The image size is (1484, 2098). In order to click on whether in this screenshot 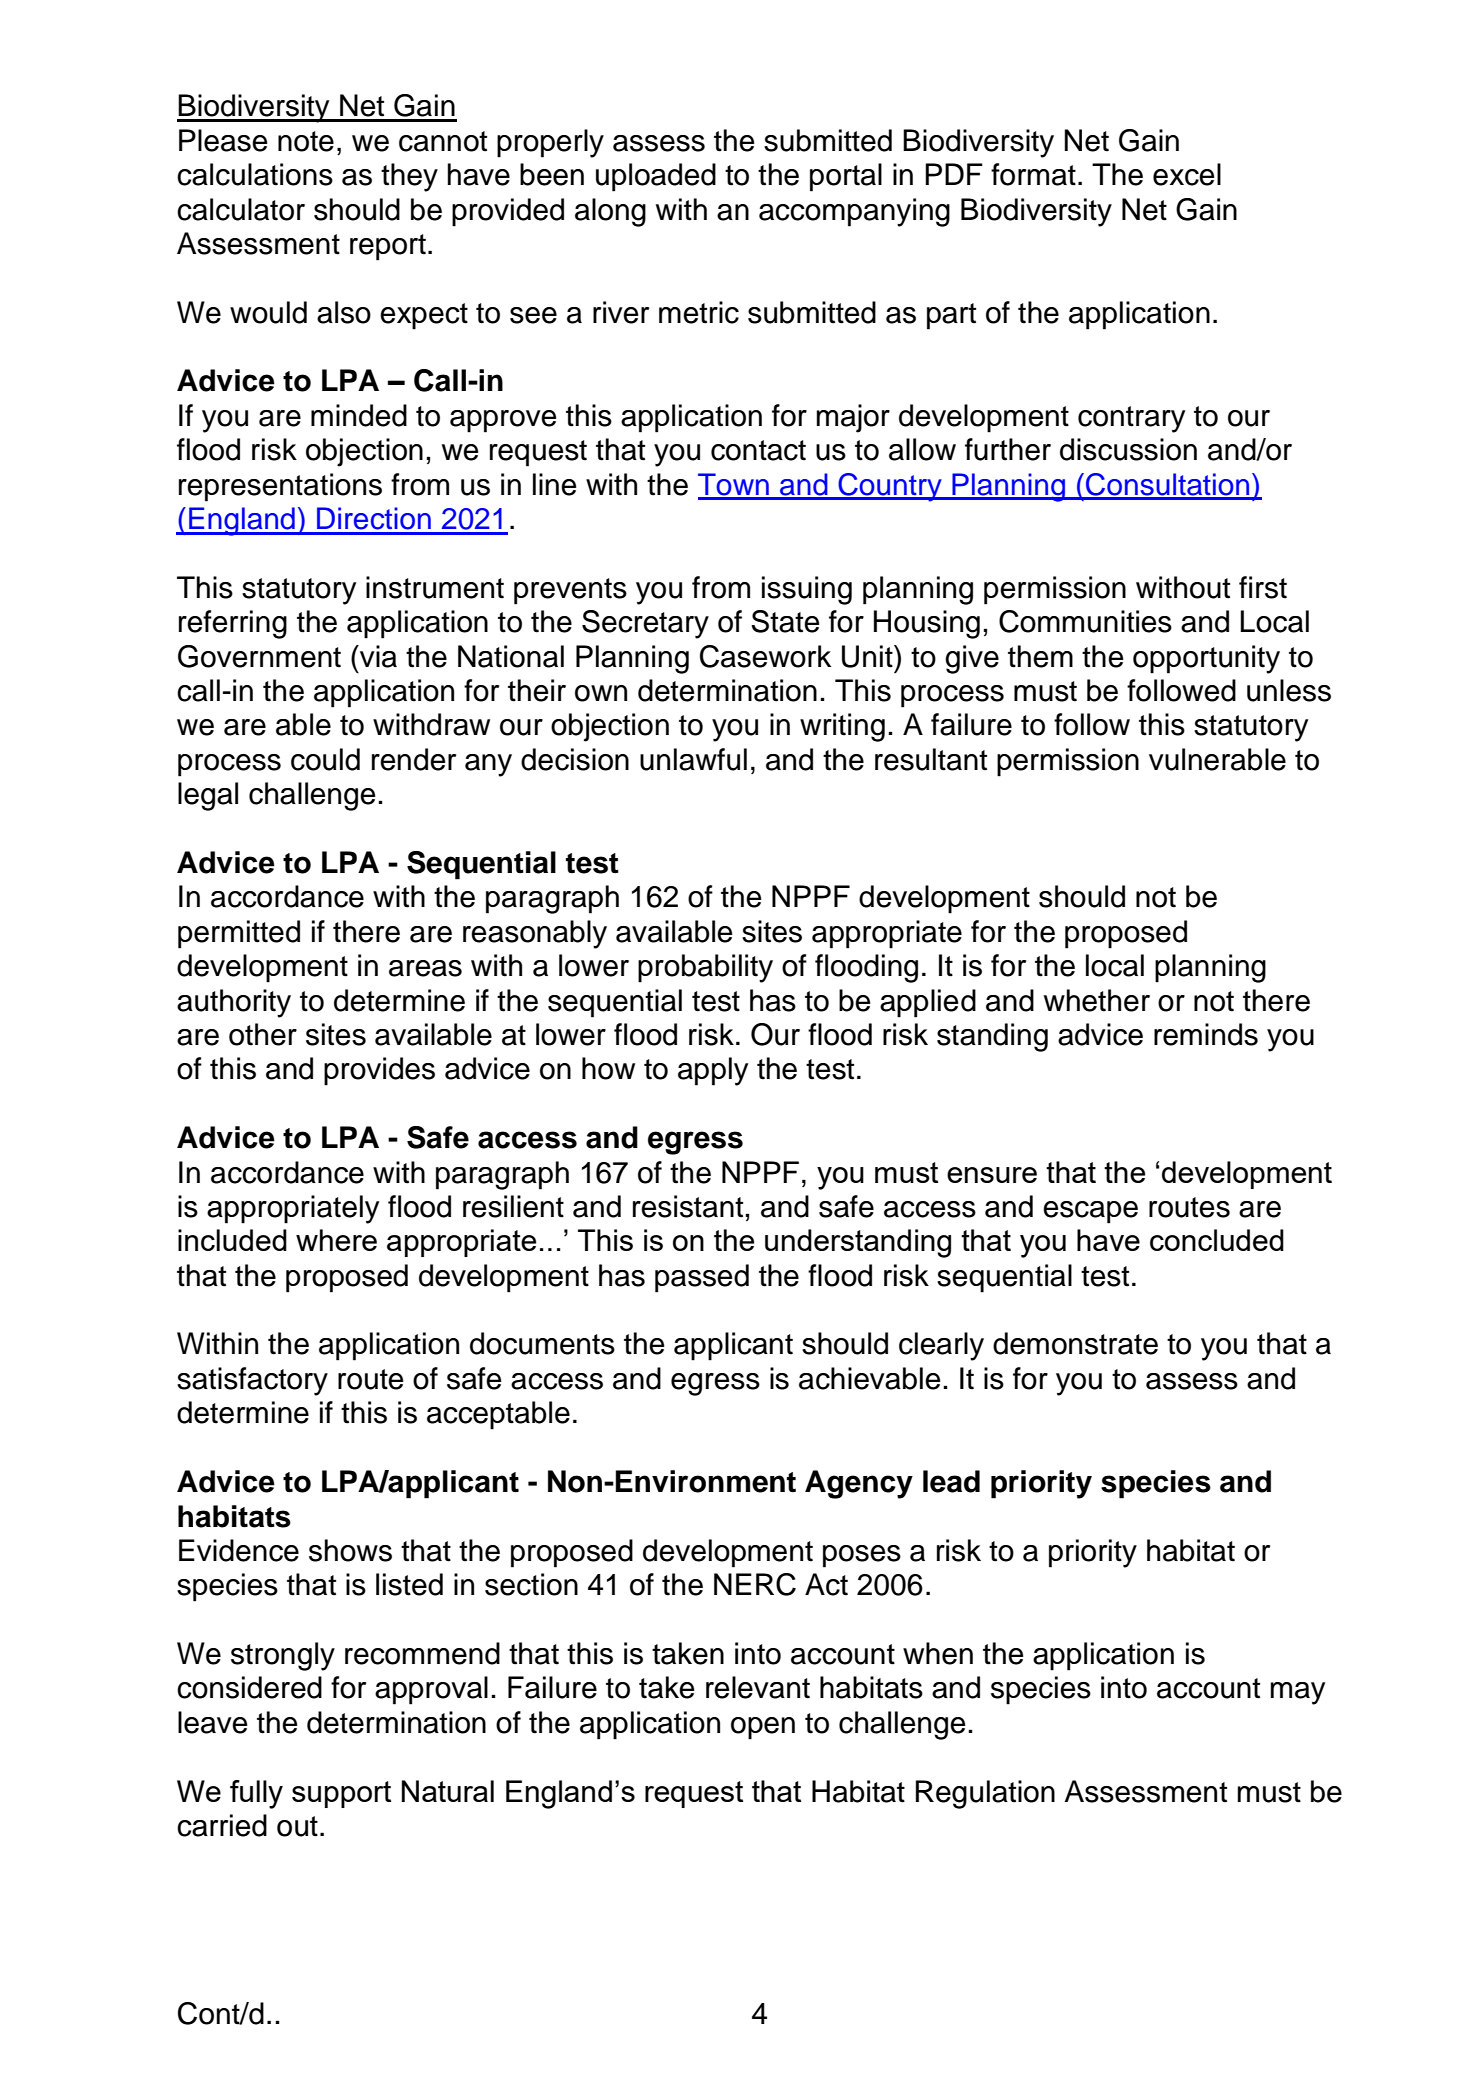, I will do `click(1097, 1000)`.
